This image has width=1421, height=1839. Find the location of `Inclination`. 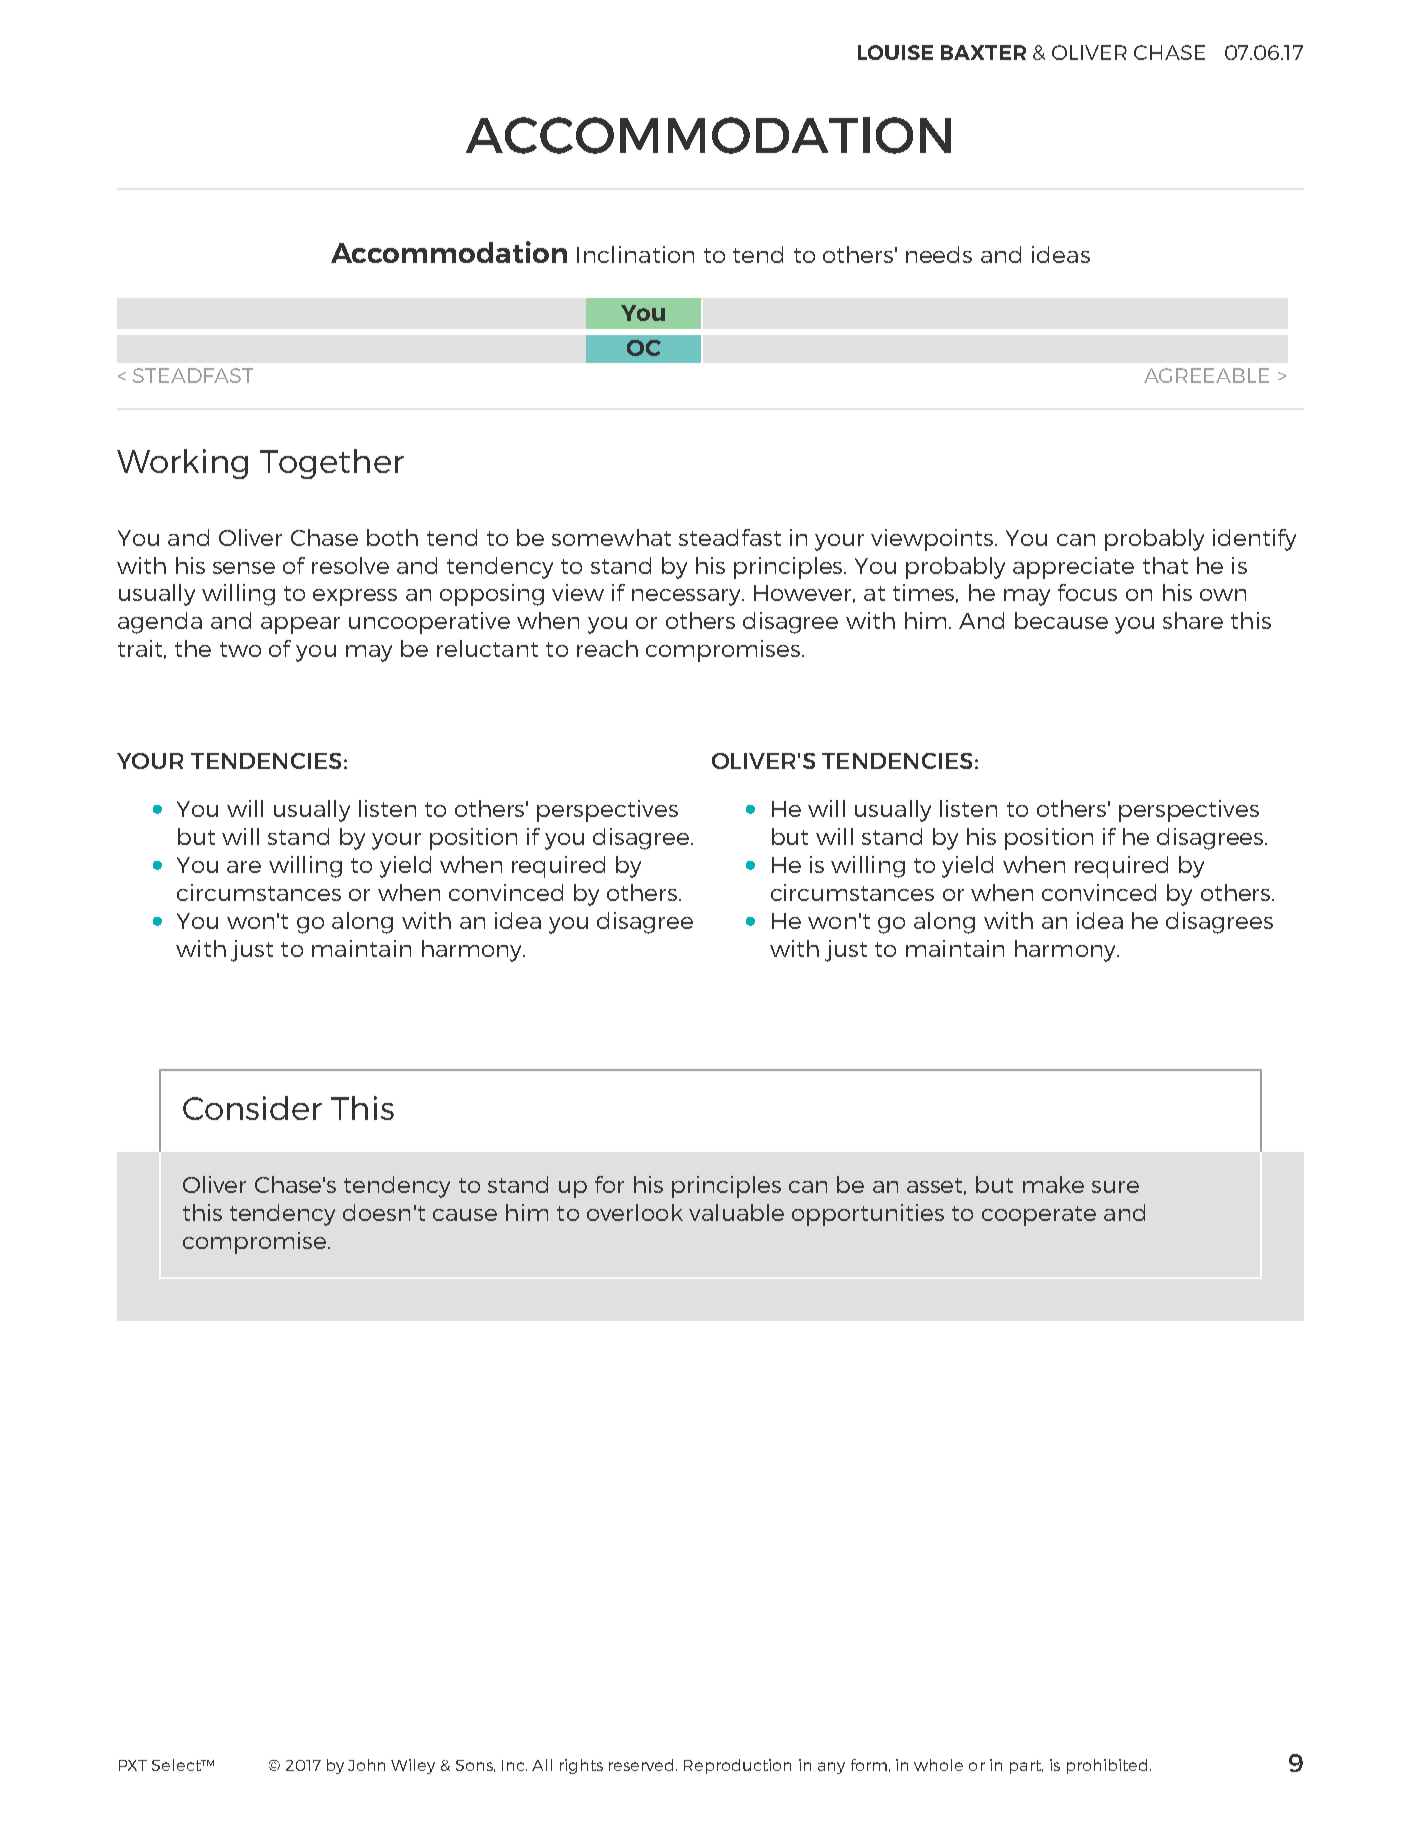

Inclination is located at coordinates (635, 254).
